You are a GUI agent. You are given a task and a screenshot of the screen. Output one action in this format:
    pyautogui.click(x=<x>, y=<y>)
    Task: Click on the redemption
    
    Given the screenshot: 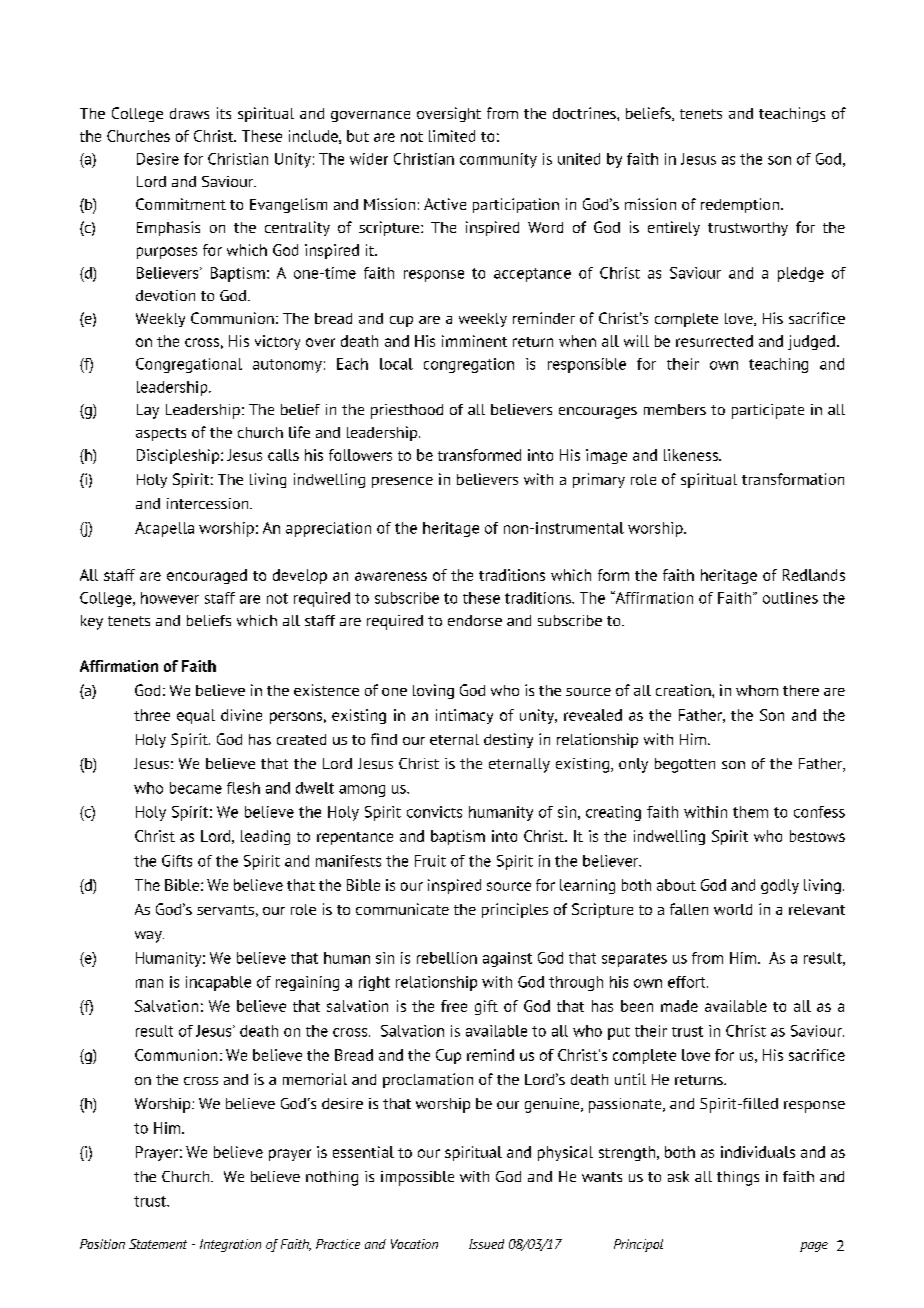 What is the action you would take?
    pyautogui.click(x=741, y=205)
